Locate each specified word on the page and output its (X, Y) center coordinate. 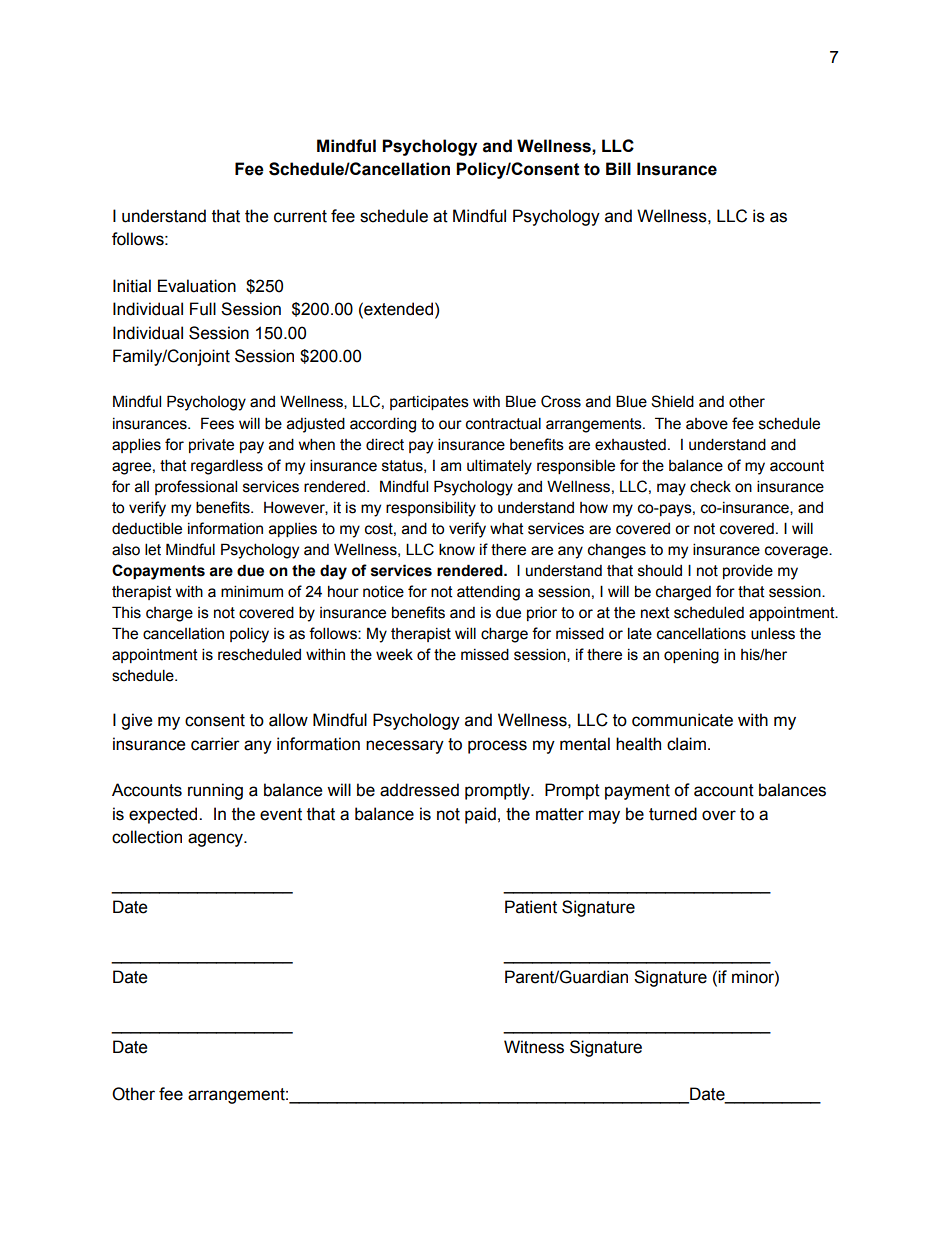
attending (488, 593)
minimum (252, 591)
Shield (672, 401)
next (655, 613)
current (300, 216)
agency (216, 840)
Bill (618, 168)
